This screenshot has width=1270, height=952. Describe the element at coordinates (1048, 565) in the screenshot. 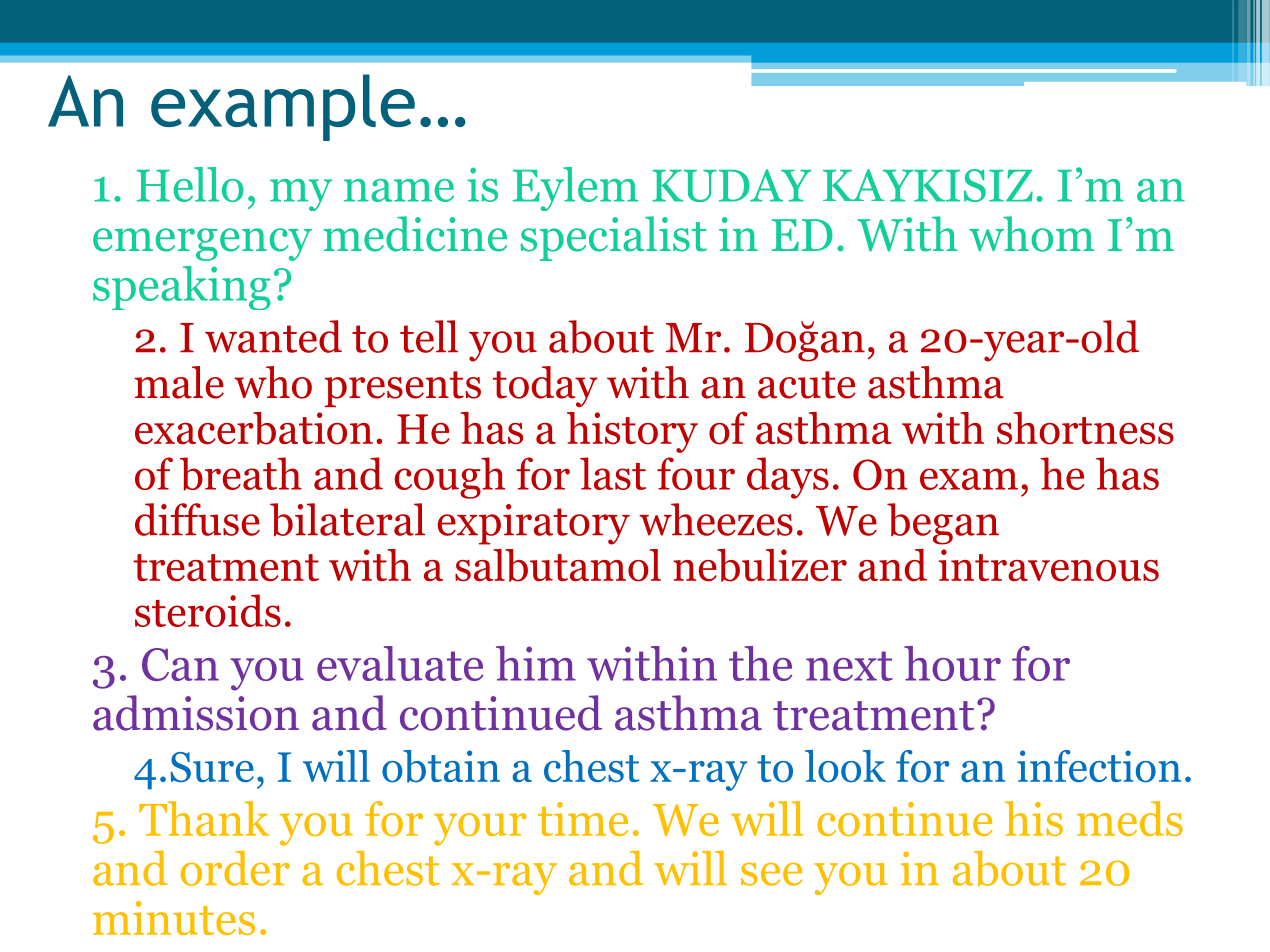

I see `intravenous` at that location.
